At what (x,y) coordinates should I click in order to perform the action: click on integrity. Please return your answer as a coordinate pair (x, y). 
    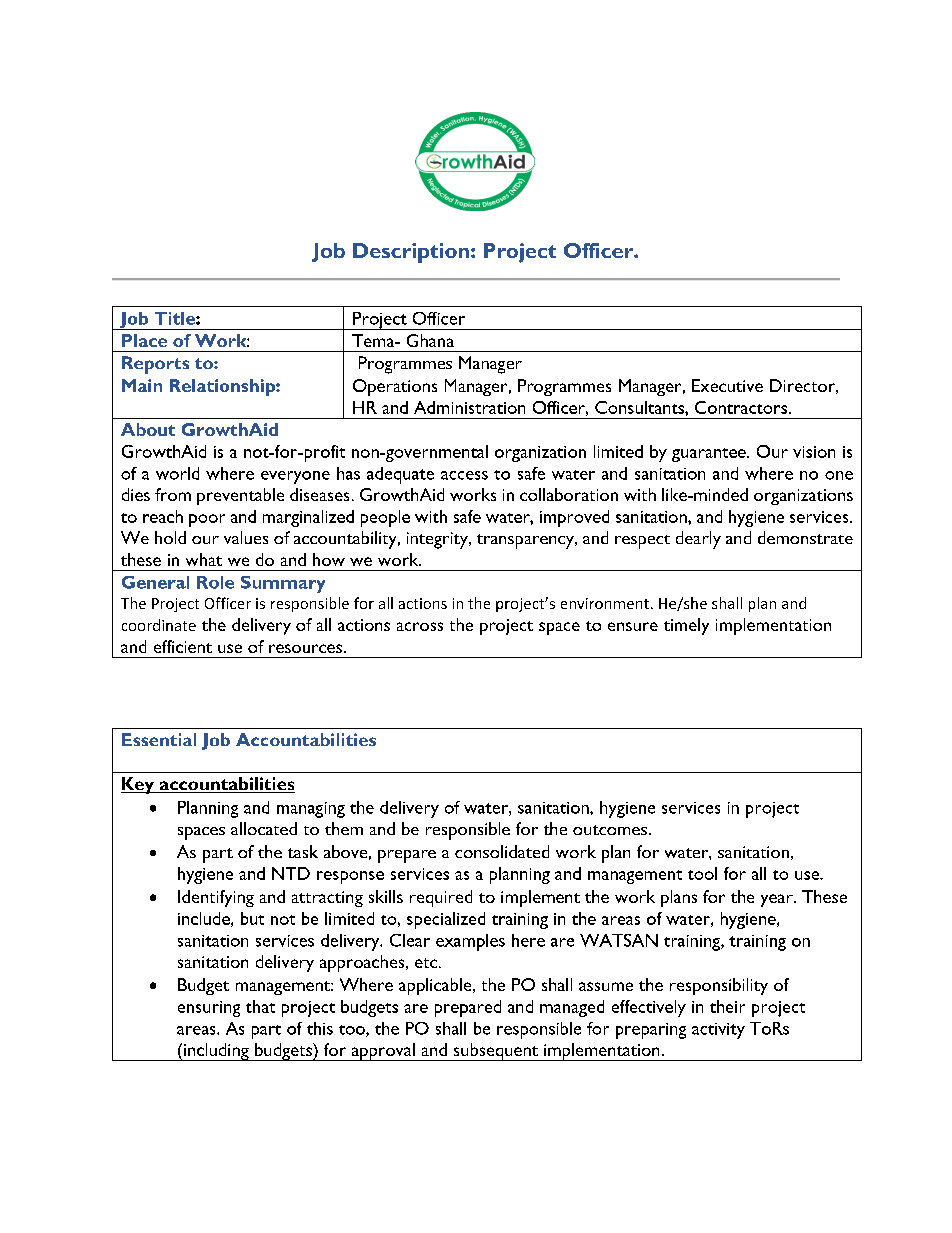
    Looking at the image, I should click on (438, 540).
